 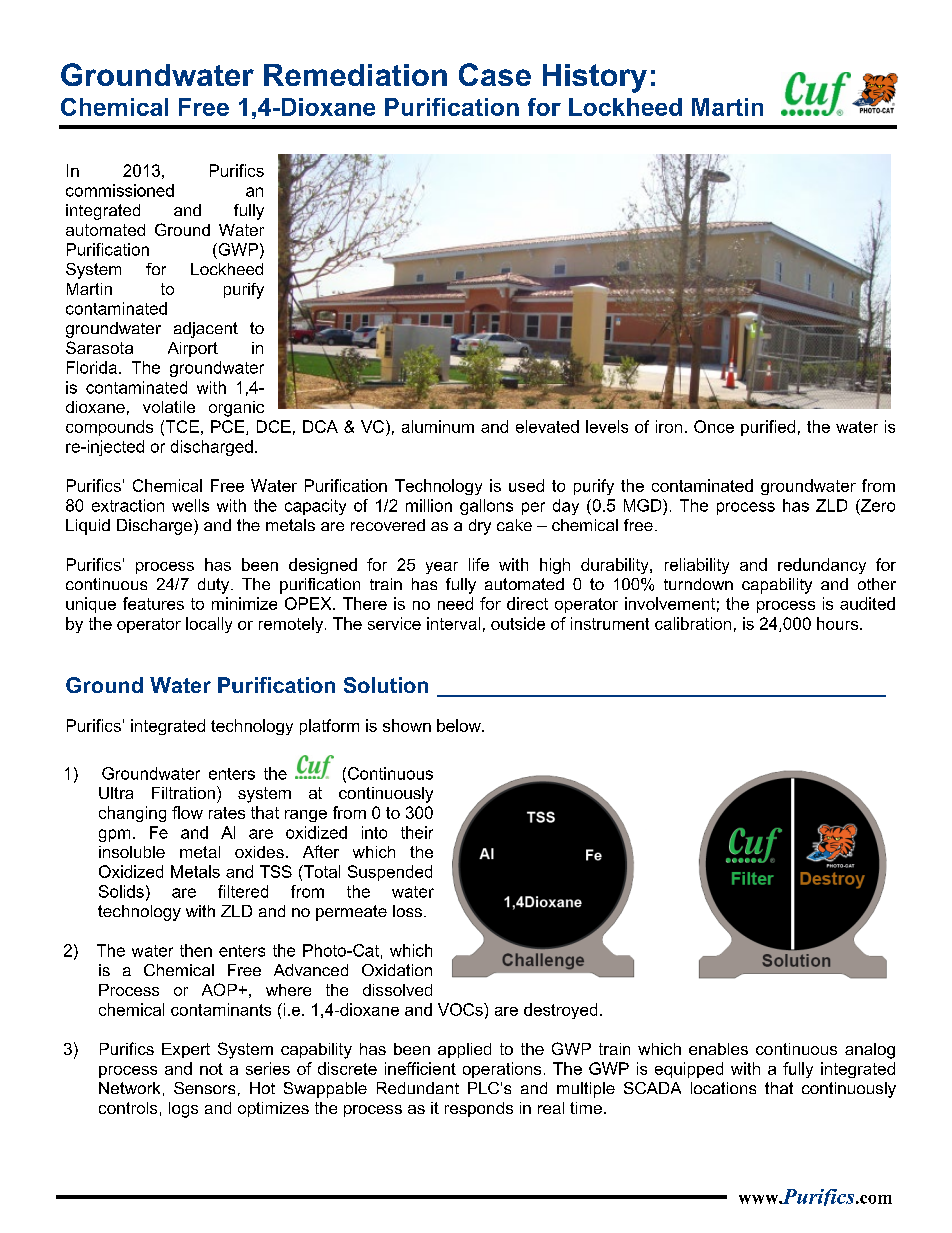 I want to click on Sensors, so click(x=204, y=1088).
